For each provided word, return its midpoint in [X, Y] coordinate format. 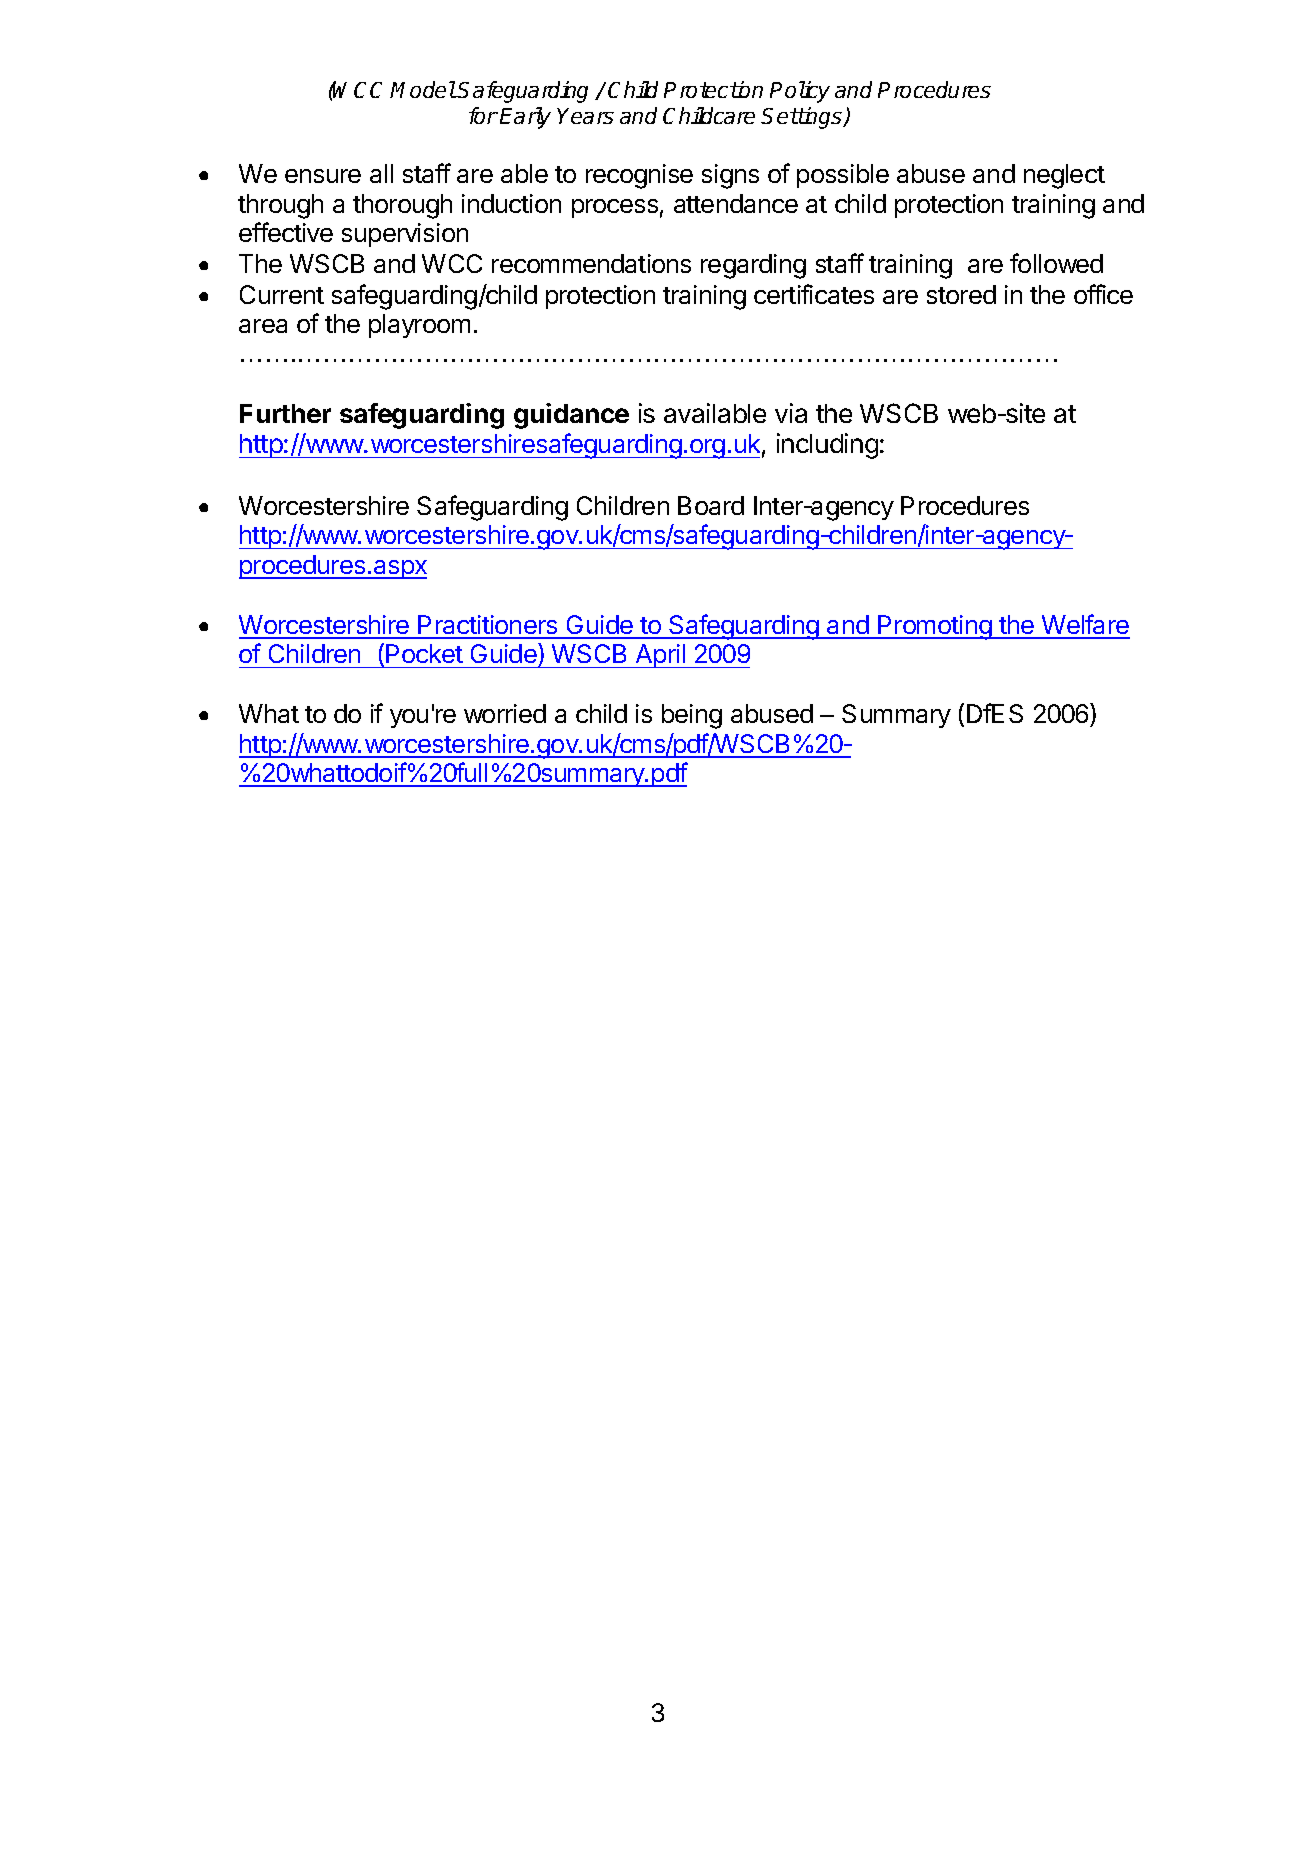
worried [505, 713]
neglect [1064, 176]
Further [285, 413]
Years [585, 116]
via [791, 413]
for [483, 115]
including [827, 446]
